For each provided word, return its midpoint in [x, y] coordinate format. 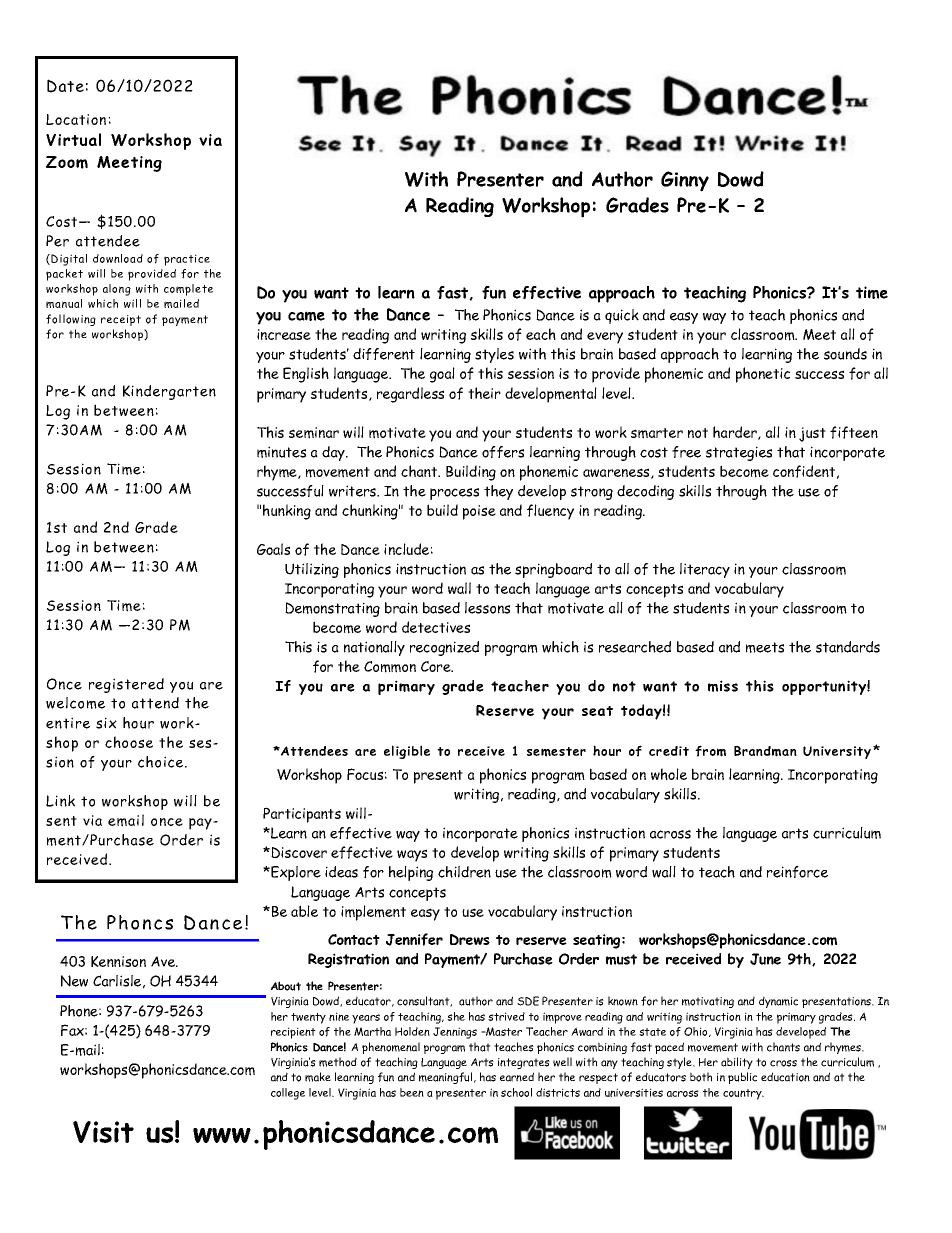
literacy [705, 570]
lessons [487, 608]
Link [60, 801]
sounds [845, 354]
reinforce [797, 872]
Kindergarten [169, 392]
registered [126, 685]
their [484, 393]
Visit [103, 1132]
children [464, 872]
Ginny [685, 181]
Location [76, 119]
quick [622, 316]
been [412, 1092]
